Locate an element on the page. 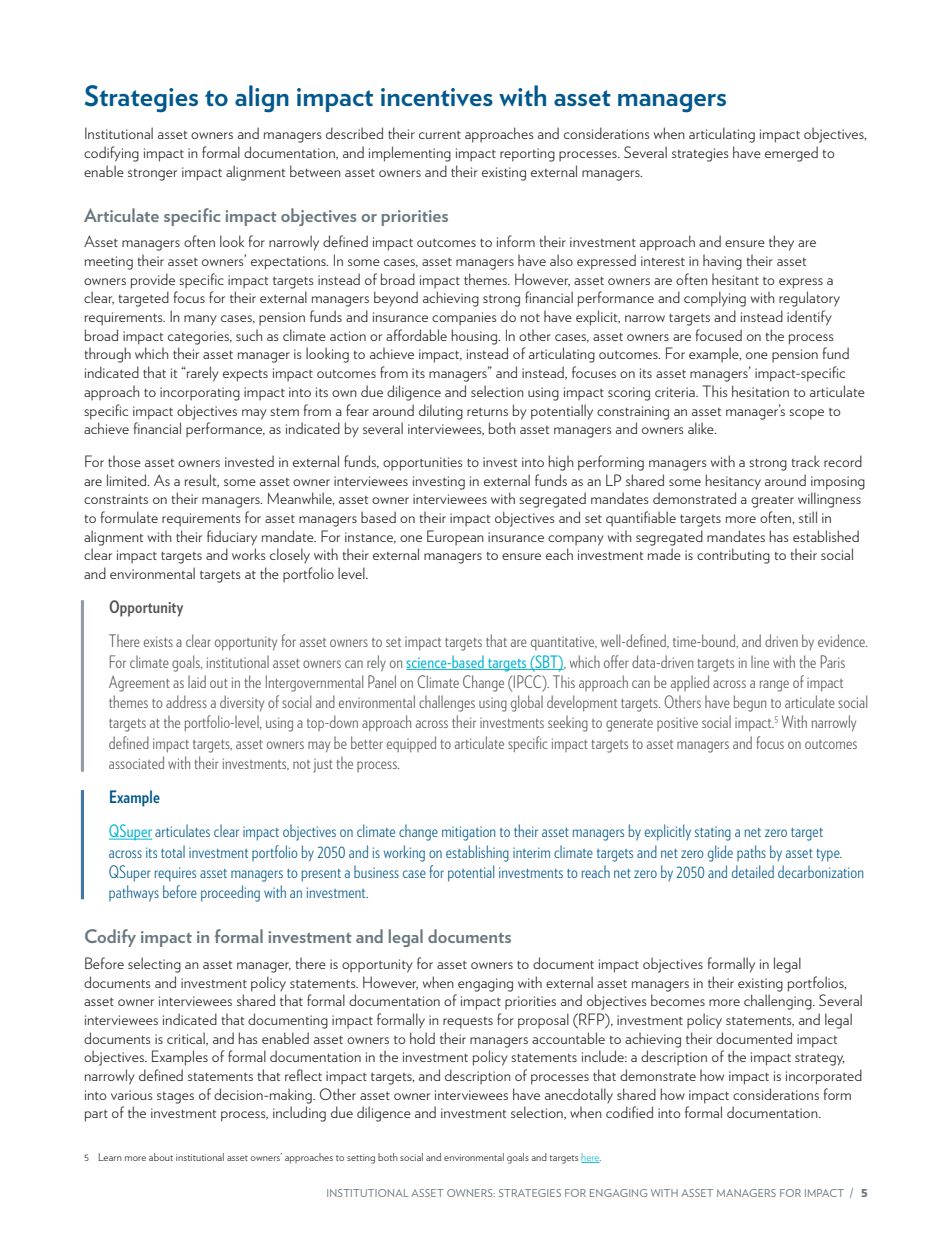  challenges is located at coordinates (447, 703).
